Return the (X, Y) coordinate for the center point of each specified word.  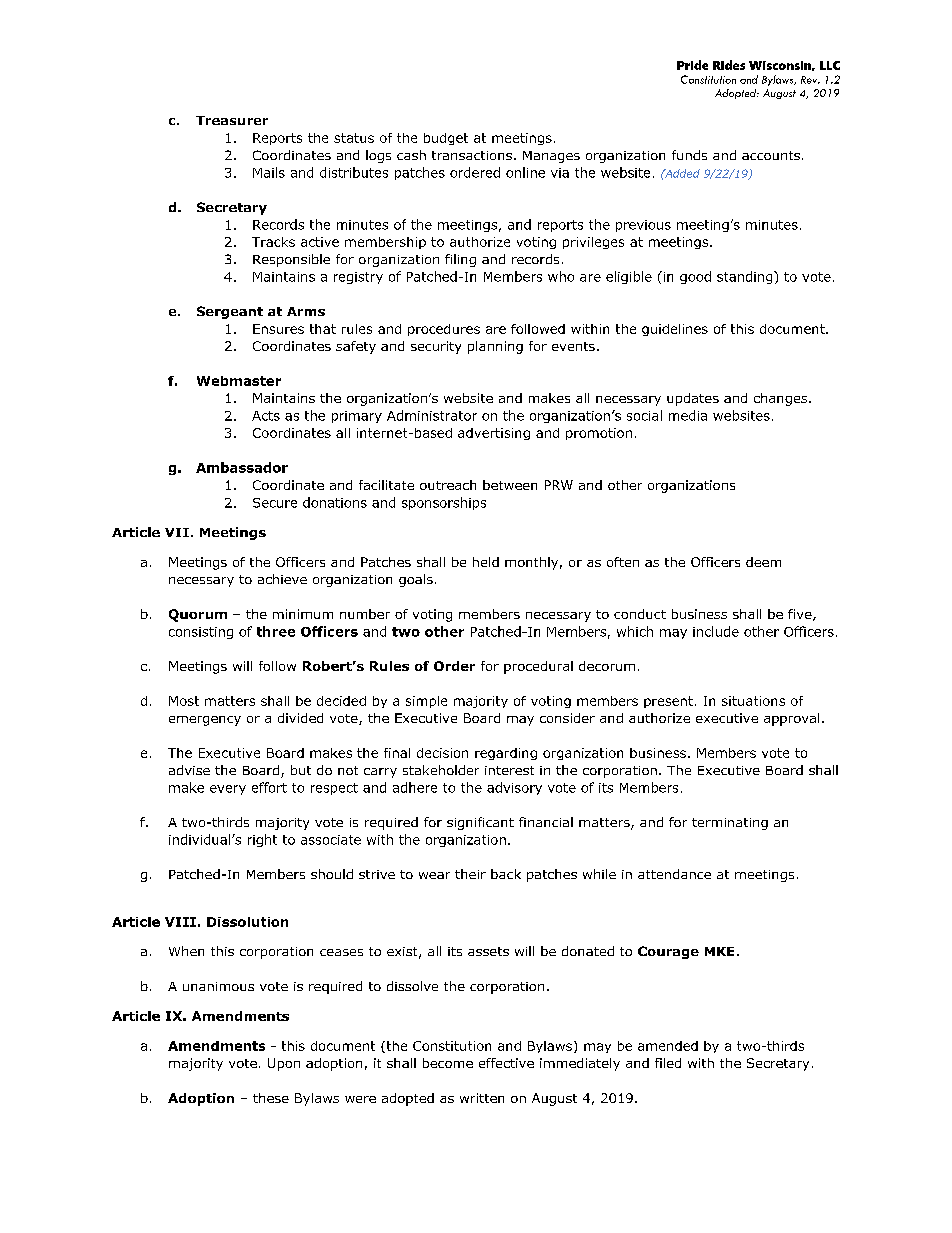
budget (446, 139)
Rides (729, 65)
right (262, 840)
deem (763, 562)
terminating (730, 824)
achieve (282, 579)
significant (480, 823)
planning (495, 347)
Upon (284, 1064)
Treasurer (232, 120)
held (486, 562)
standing (746, 277)
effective (506, 1063)
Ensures (278, 329)
